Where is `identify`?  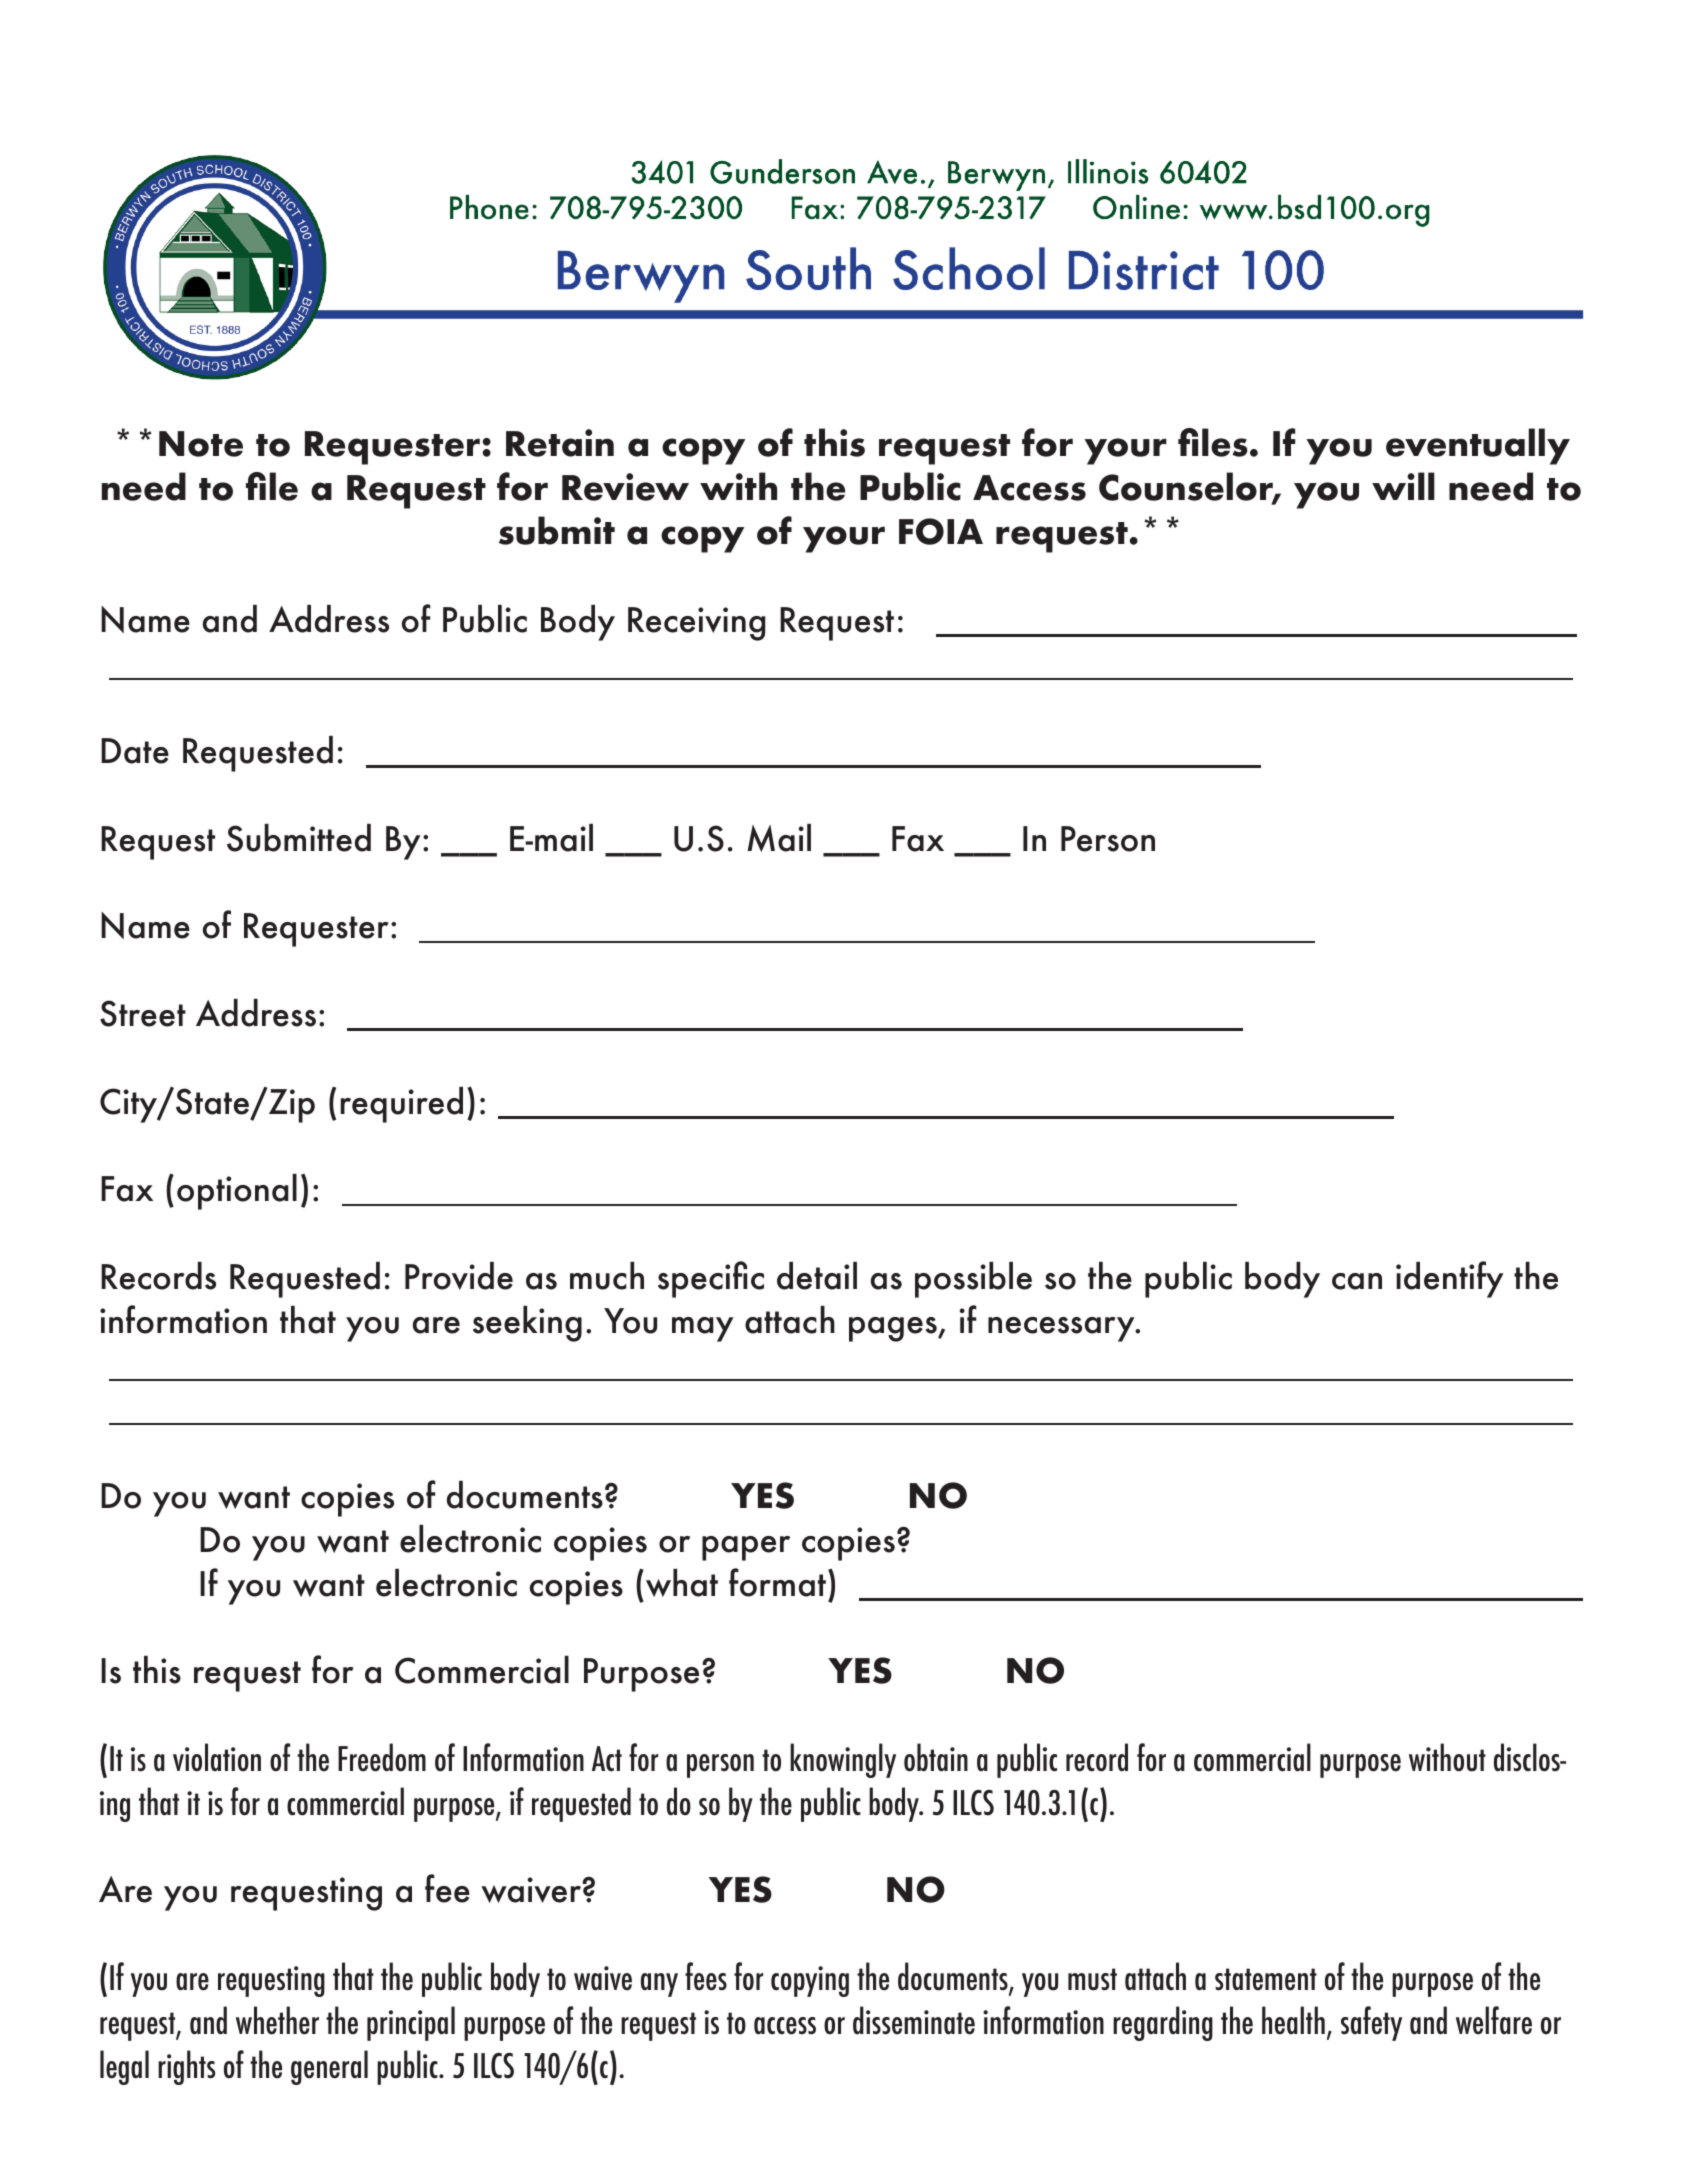
identify is located at coordinates (1449, 1279).
